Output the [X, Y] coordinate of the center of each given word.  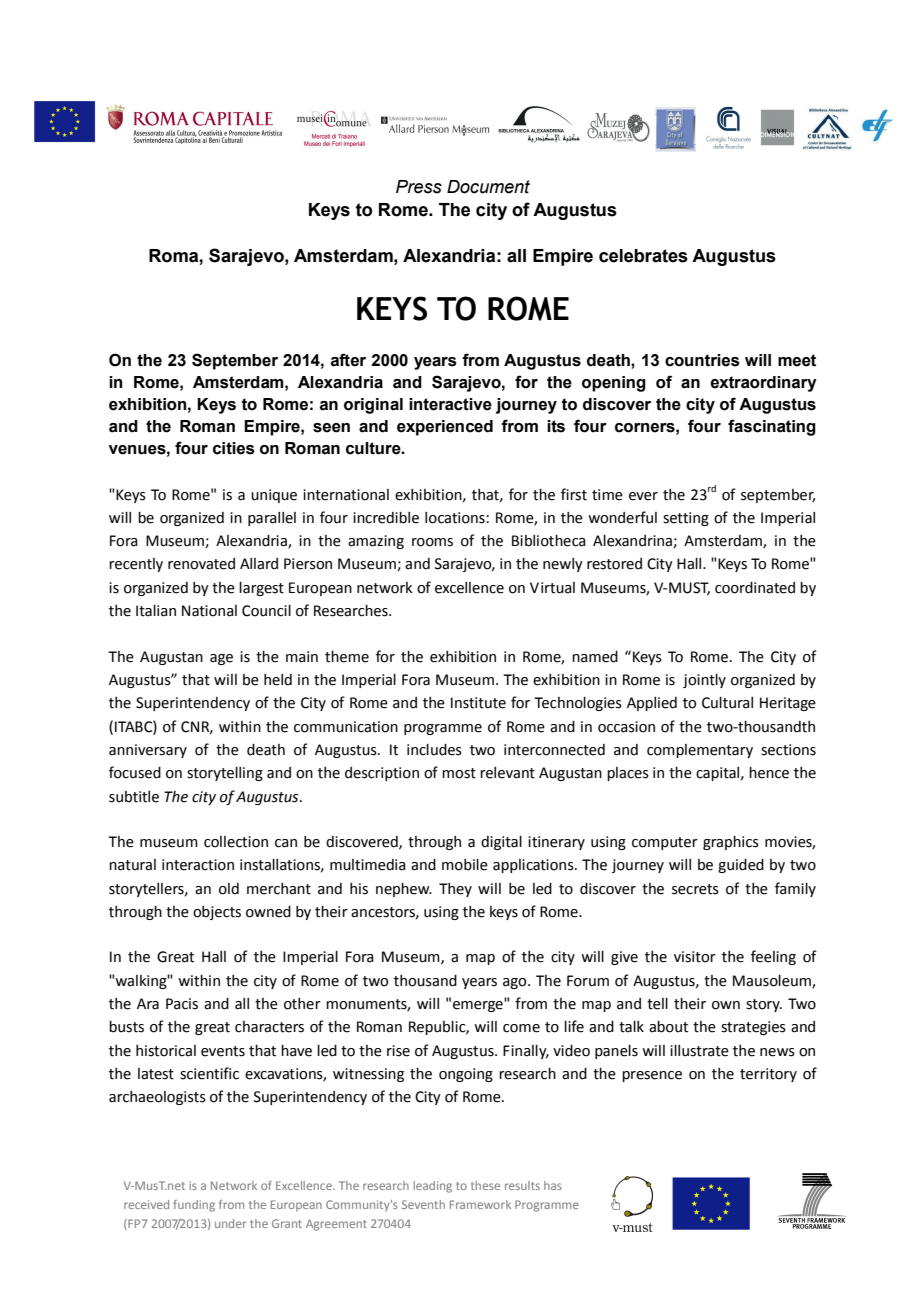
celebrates [643, 256]
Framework [480, 1204]
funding [194, 1206]
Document [488, 187]
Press [419, 187]
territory [768, 1075]
